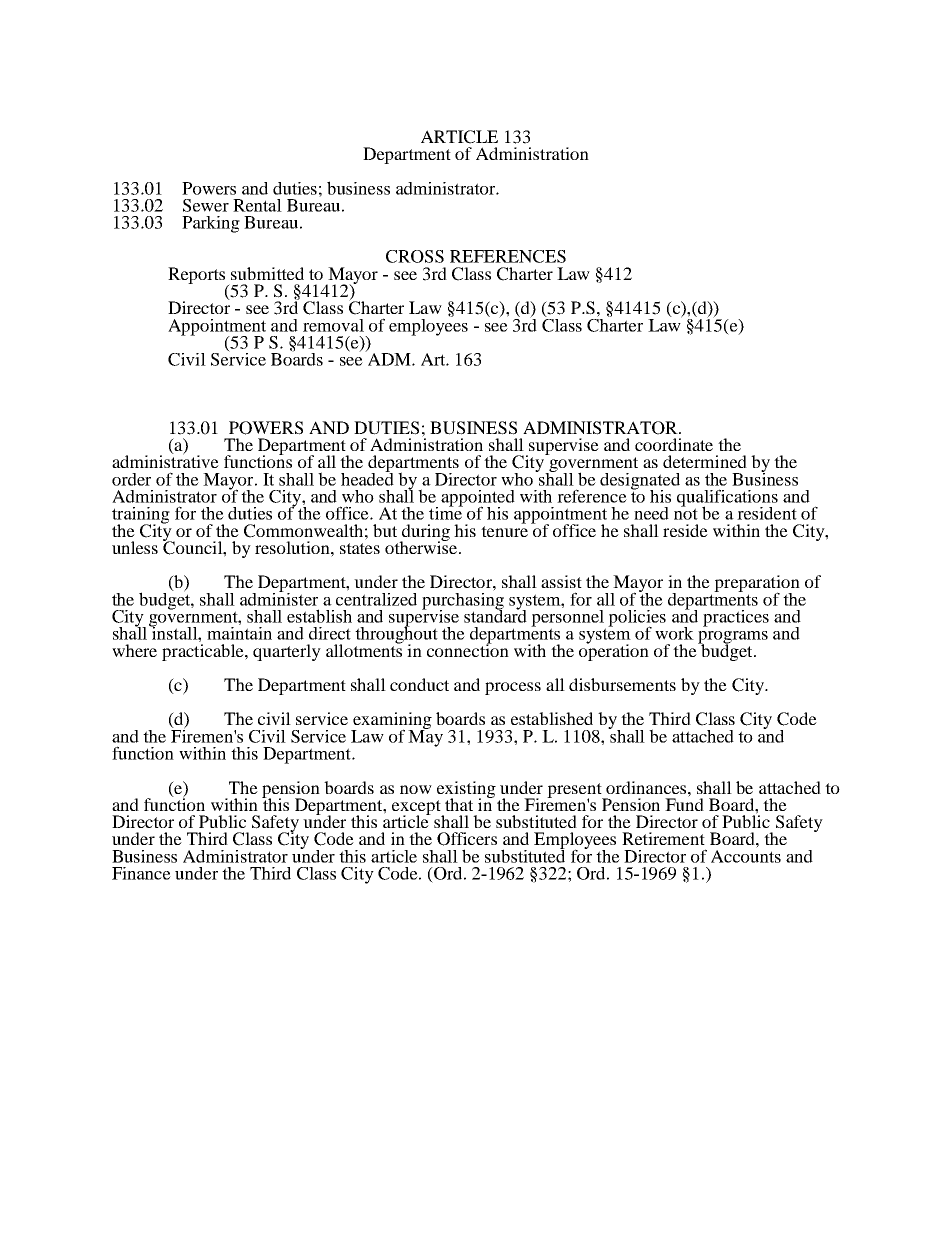  I want to click on Retirement, so click(663, 838).
